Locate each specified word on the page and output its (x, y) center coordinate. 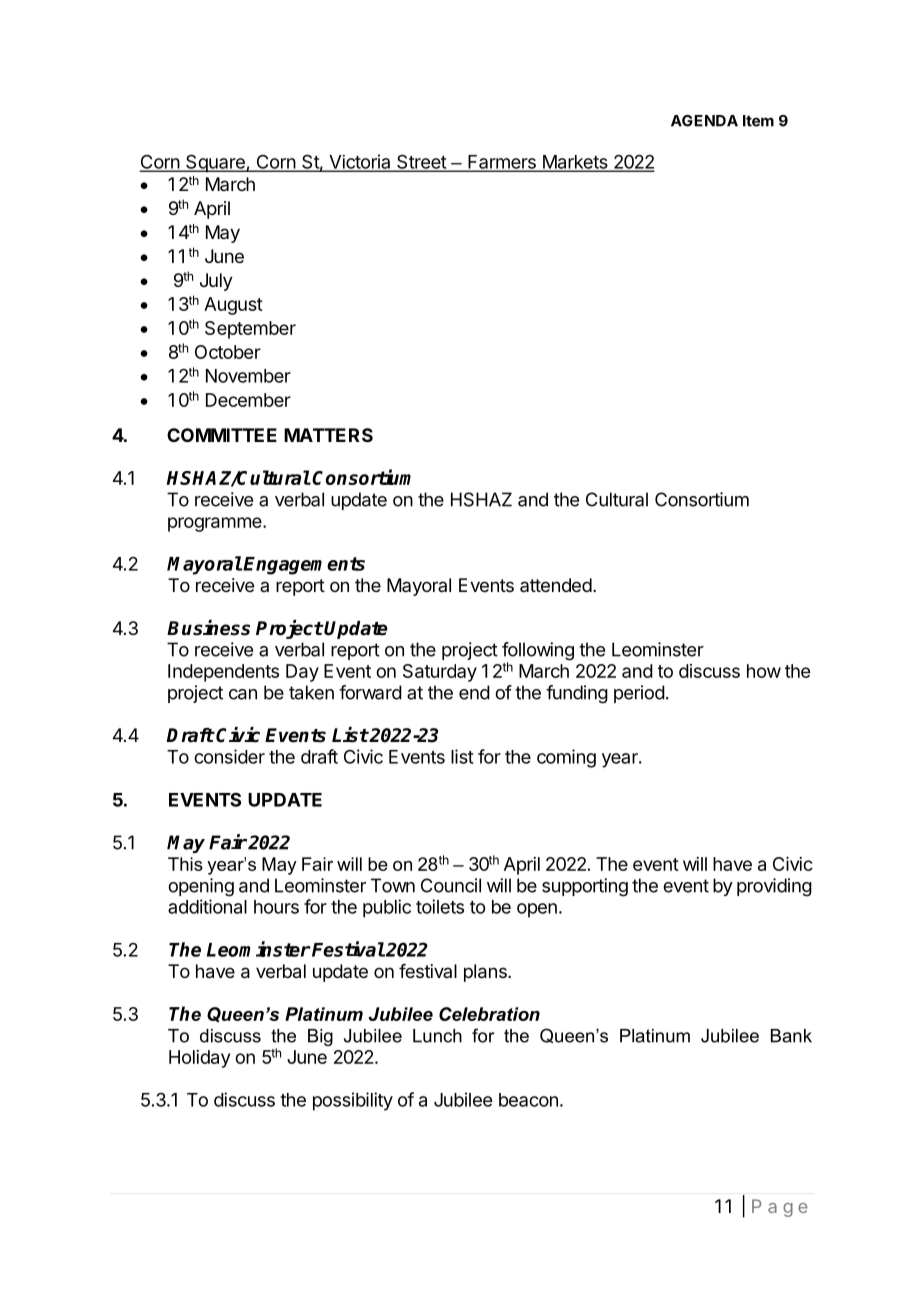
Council (451, 885)
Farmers (502, 163)
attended (556, 585)
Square (215, 163)
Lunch (437, 1036)
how (764, 671)
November (248, 376)
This (185, 864)
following (538, 652)
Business (208, 628)
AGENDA (704, 121)
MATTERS (328, 435)
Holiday (199, 1059)
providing (774, 887)
